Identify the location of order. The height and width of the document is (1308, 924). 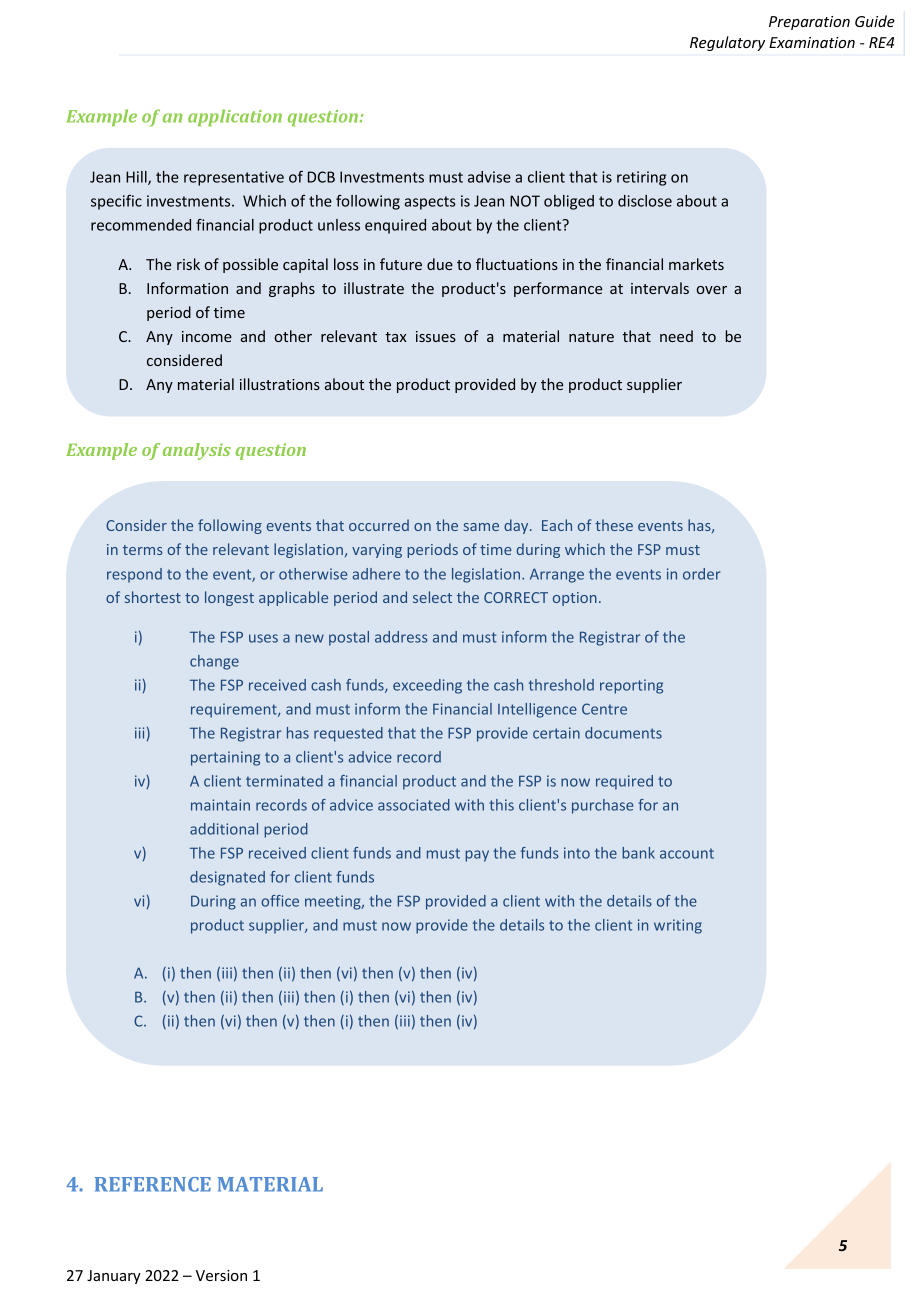
(702, 574).
